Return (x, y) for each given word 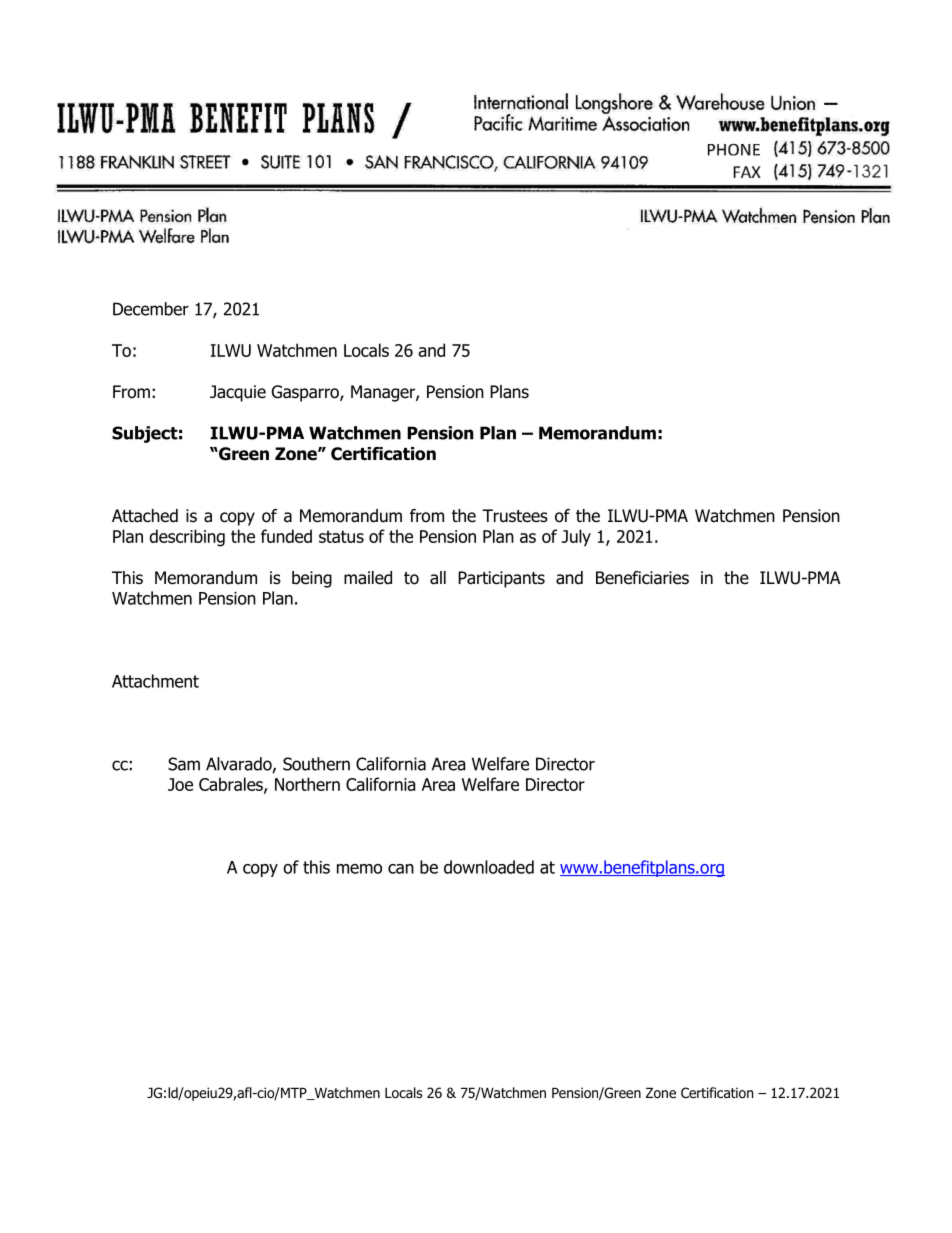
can (401, 869)
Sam (184, 764)
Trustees (515, 516)
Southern (316, 764)
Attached (145, 516)
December (151, 309)
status (341, 536)
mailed (368, 578)
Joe (180, 784)
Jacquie (238, 393)
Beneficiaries (642, 578)
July (576, 537)
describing (187, 538)
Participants (501, 579)
